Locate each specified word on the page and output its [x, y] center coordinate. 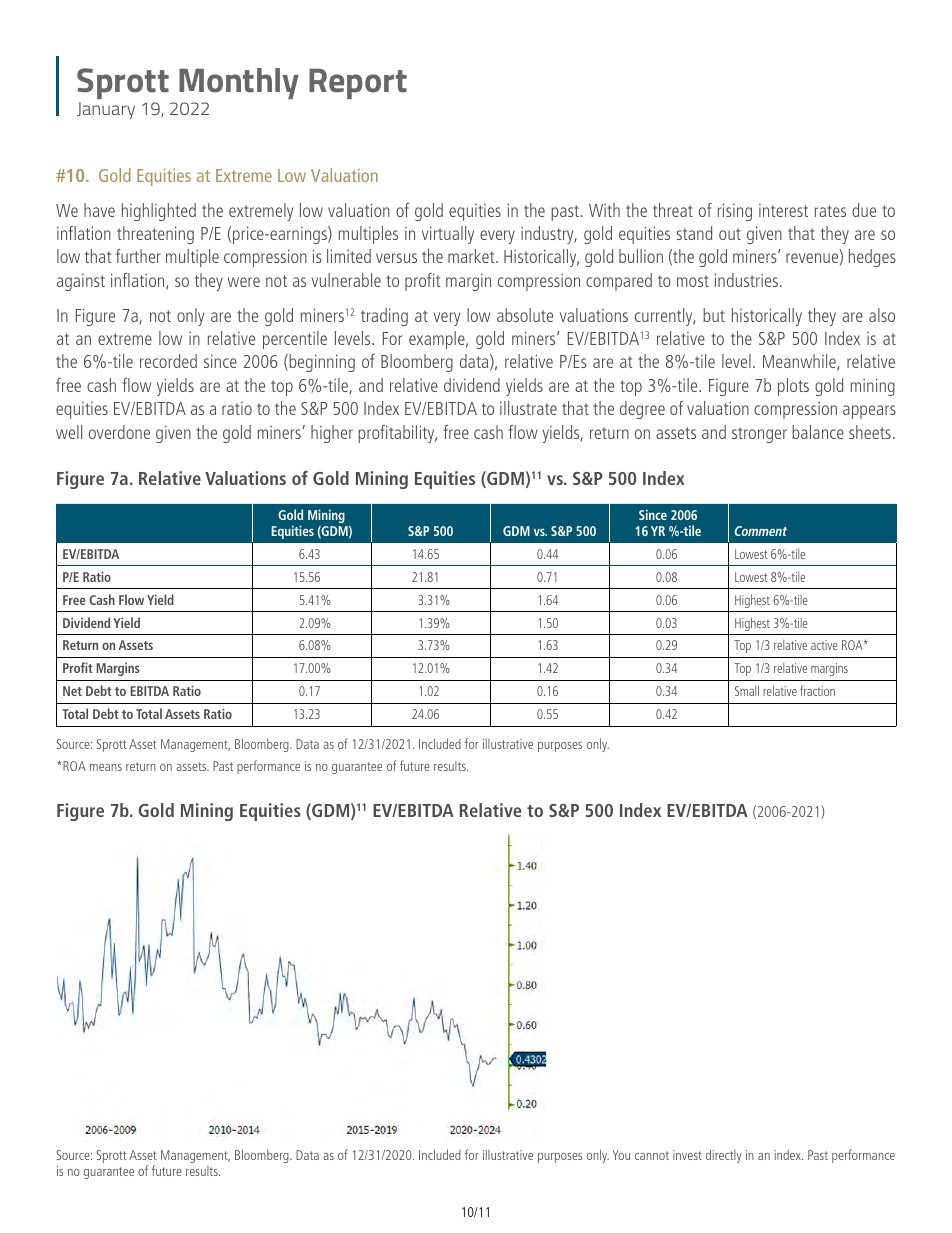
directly [724, 1156]
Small [747, 690]
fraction [817, 690]
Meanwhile [800, 362]
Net [72, 691]
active [824, 645]
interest [783, 210]
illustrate [528, 408]
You [621, 1155]
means [106, 767]
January [106, 110]
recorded [168, 361]
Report [358, 84]
